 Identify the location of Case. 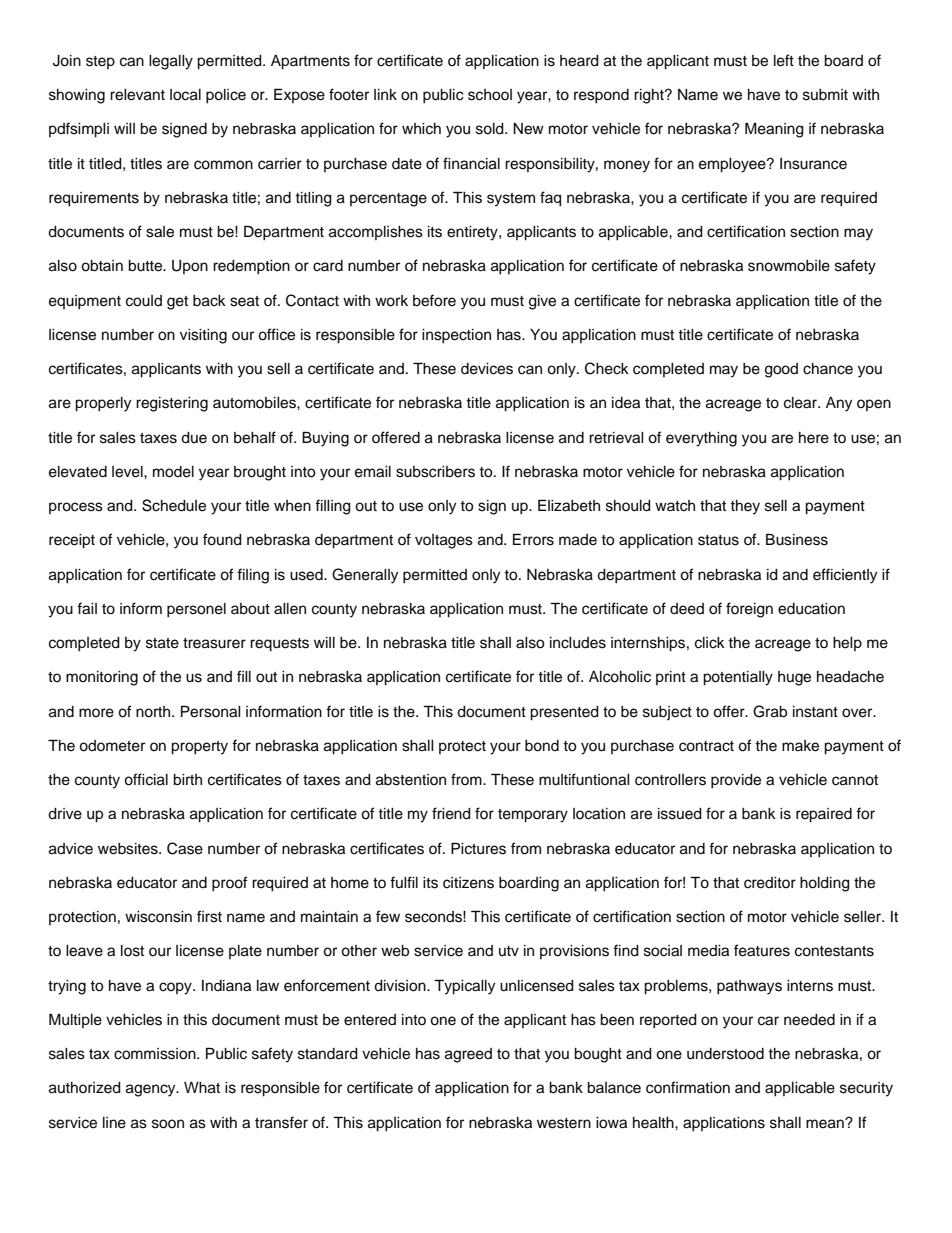
(185, 848).
